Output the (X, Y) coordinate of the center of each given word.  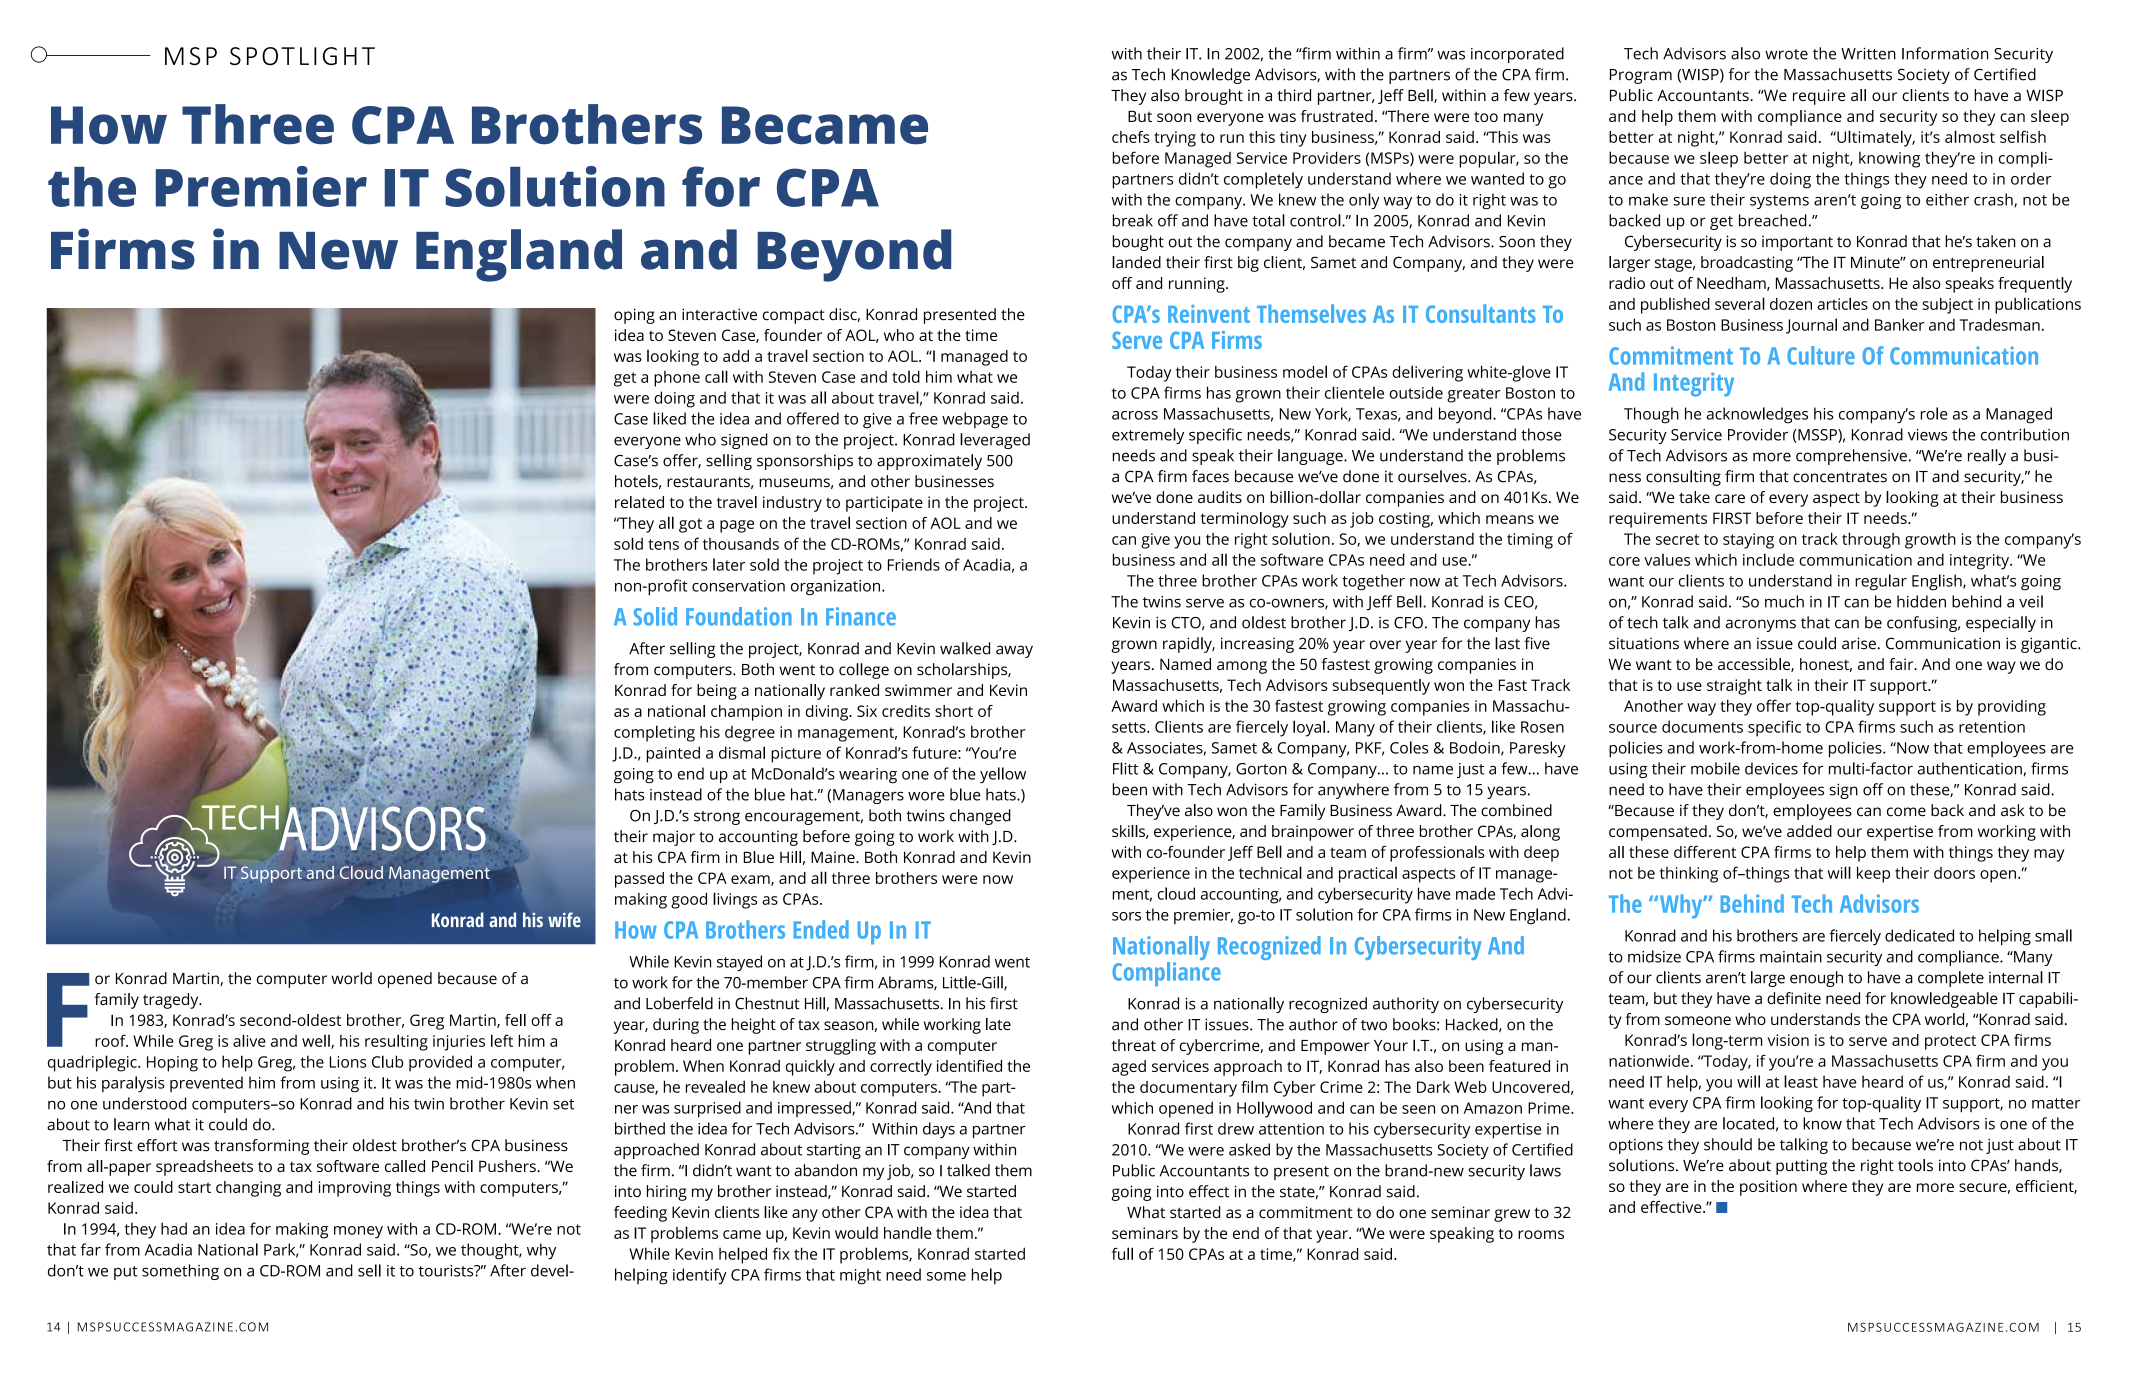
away (1014, 651)
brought (1214, 97)
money (358, 1232)
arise (1859, 643)
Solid (655, 616)
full (1122, 1253)
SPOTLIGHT (302, 56)
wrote (1786, 54)
